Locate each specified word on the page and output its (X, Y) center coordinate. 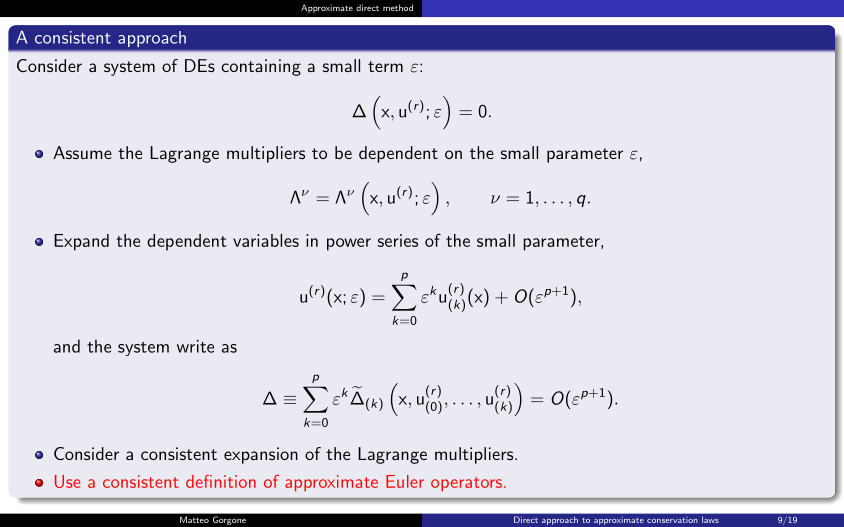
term (385, 66)
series (398, 240)
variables (266, 240)
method (398, 7)
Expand (81, 242)
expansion (261, 455)
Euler (405, 481)
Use (68, 481)
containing (261, 67)
